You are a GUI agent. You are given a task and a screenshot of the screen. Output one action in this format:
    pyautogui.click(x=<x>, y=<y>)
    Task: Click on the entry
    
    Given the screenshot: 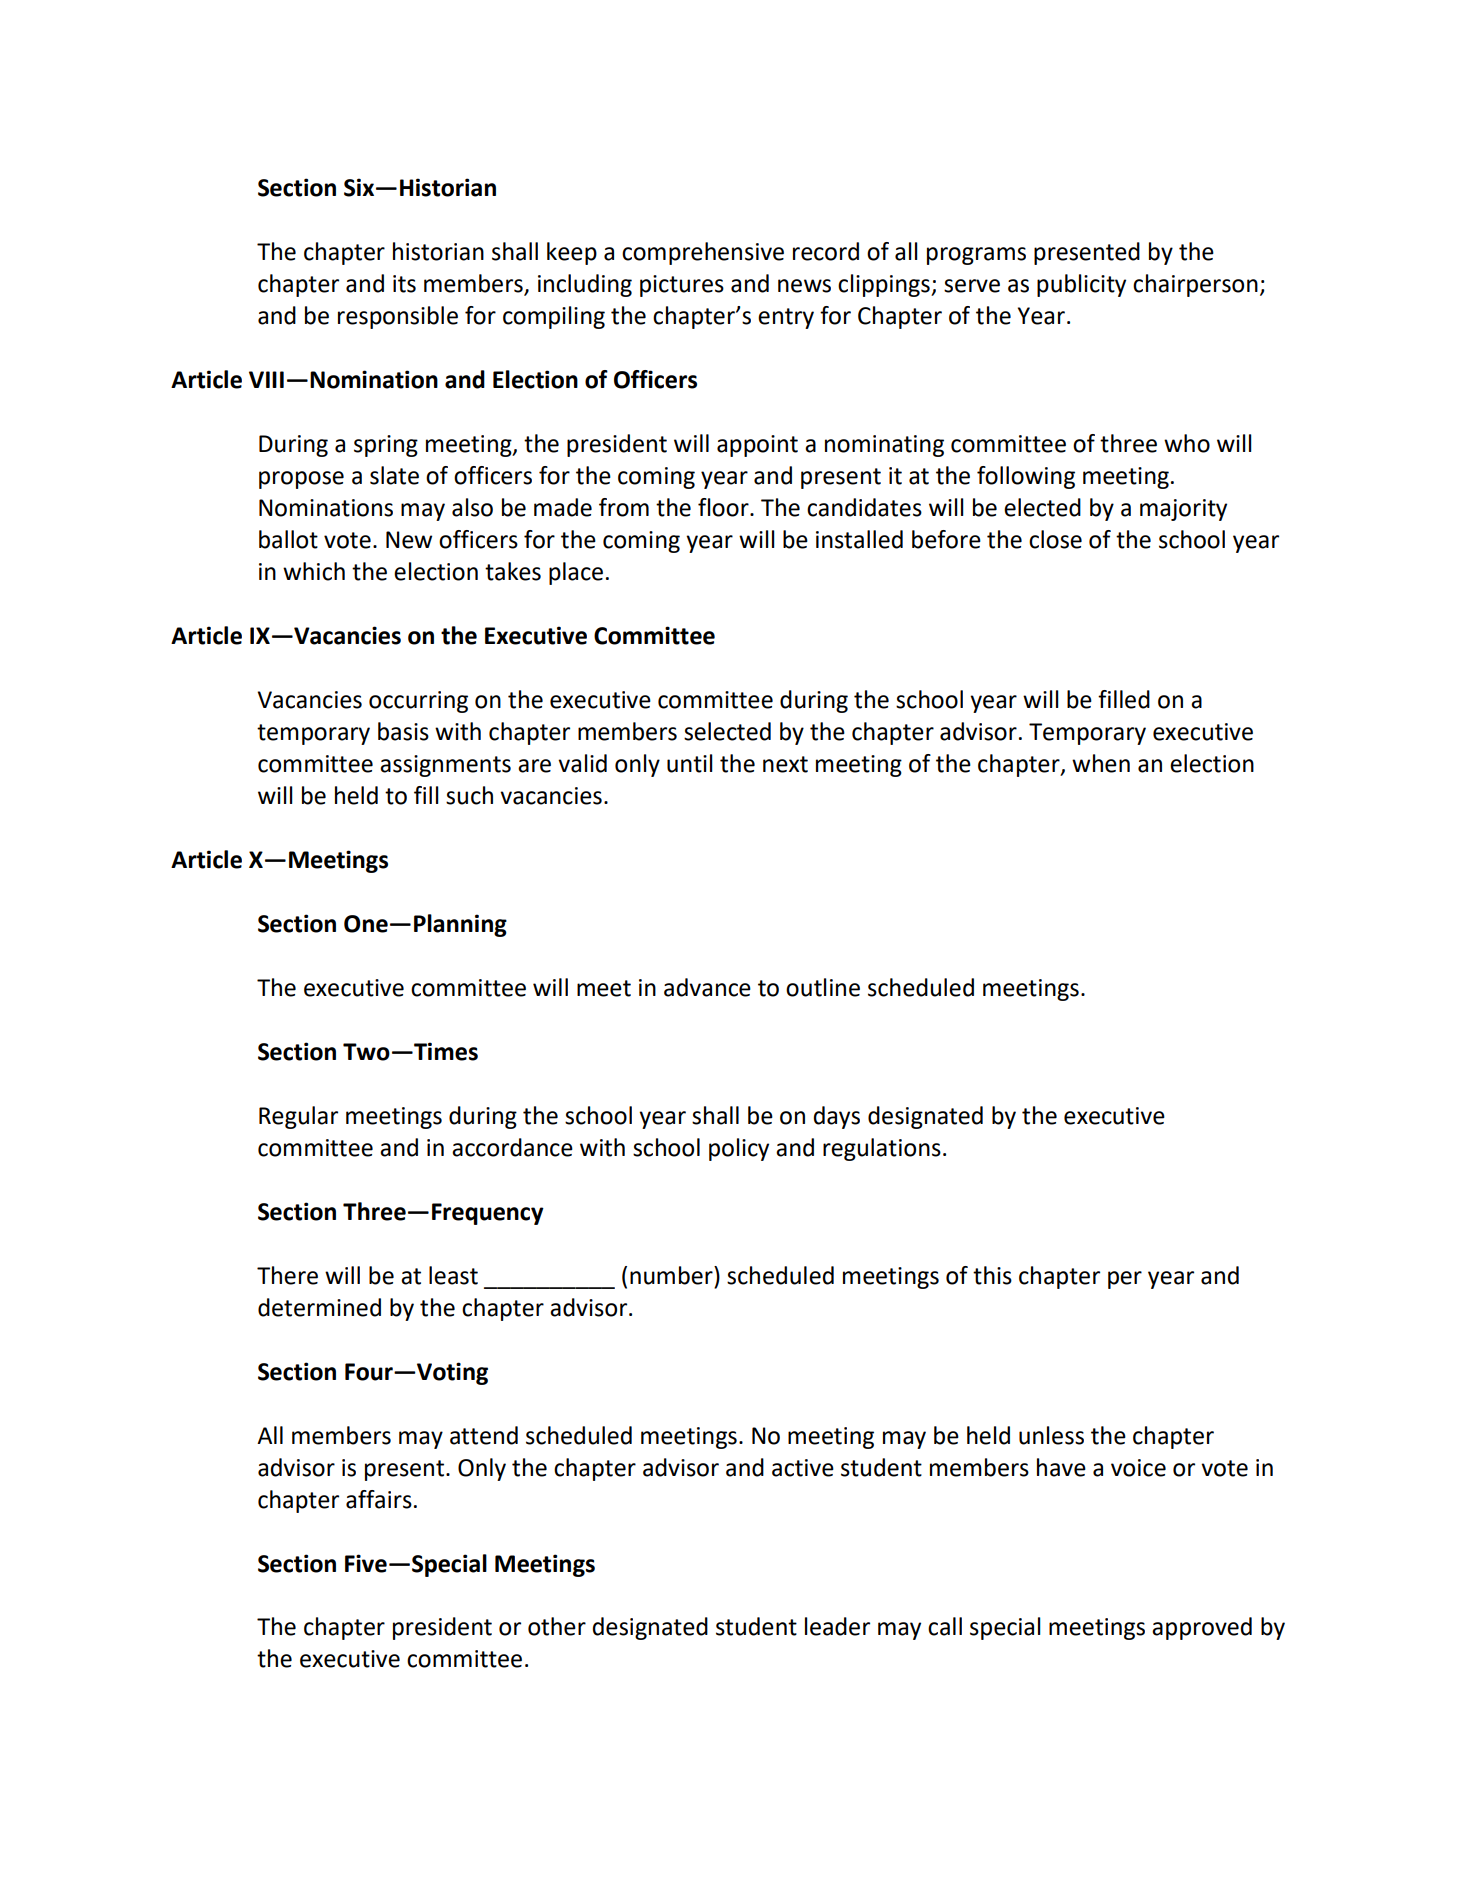 What is the action you would take?
    pyautogui.click(x=786, y=318)
